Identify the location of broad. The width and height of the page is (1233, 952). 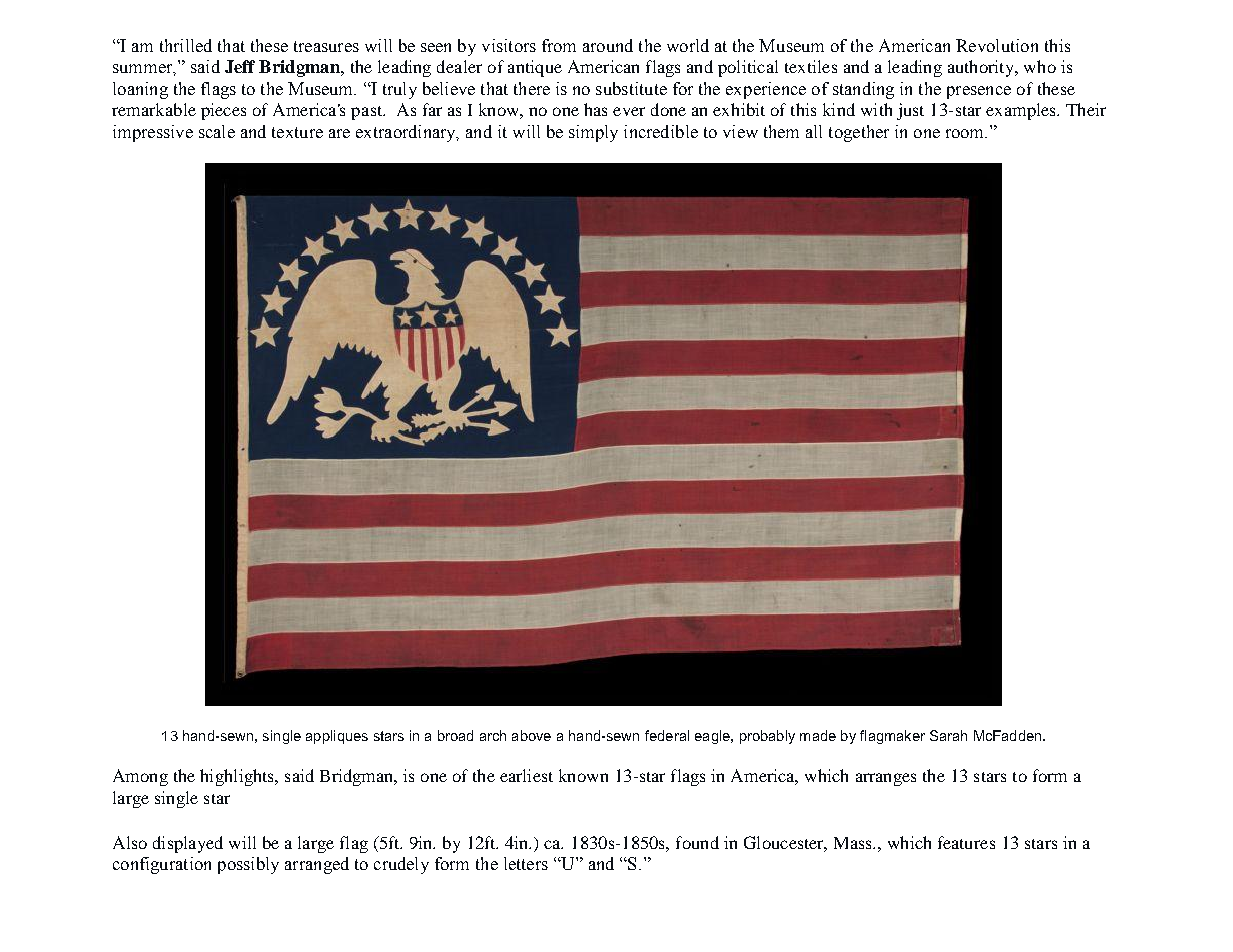
(455, 735).
